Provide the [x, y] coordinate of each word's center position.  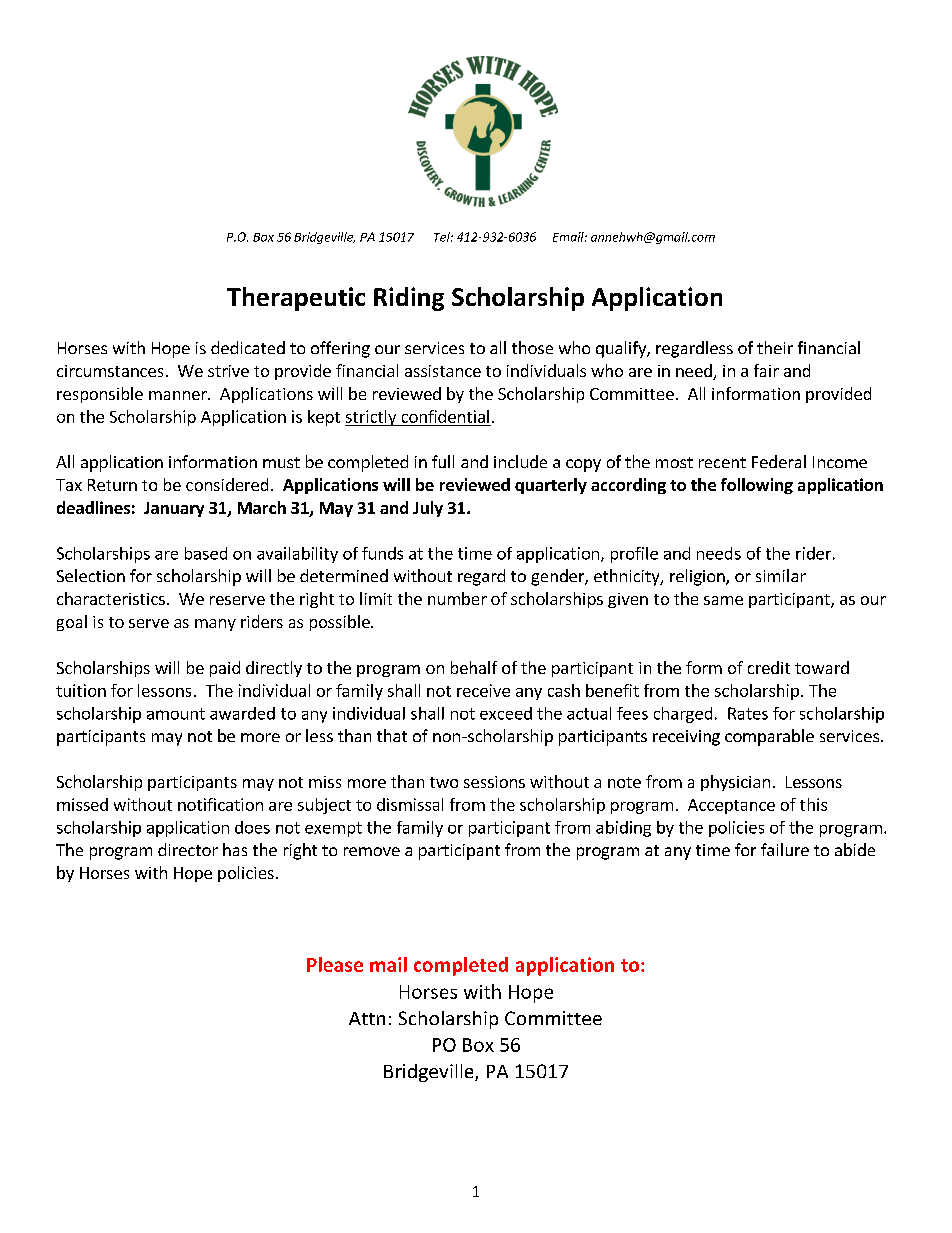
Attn [367, 1018]
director [188, 849]
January [174, 509]
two [444, 782]
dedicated [248, 347]
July [428, 509]
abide [855, 849]
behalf [474, 667]
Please [335, 964]
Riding [409, 299]
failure [785, 849]
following [757, 486]
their [775, 347]
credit [769, 667]
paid [225, 669]
